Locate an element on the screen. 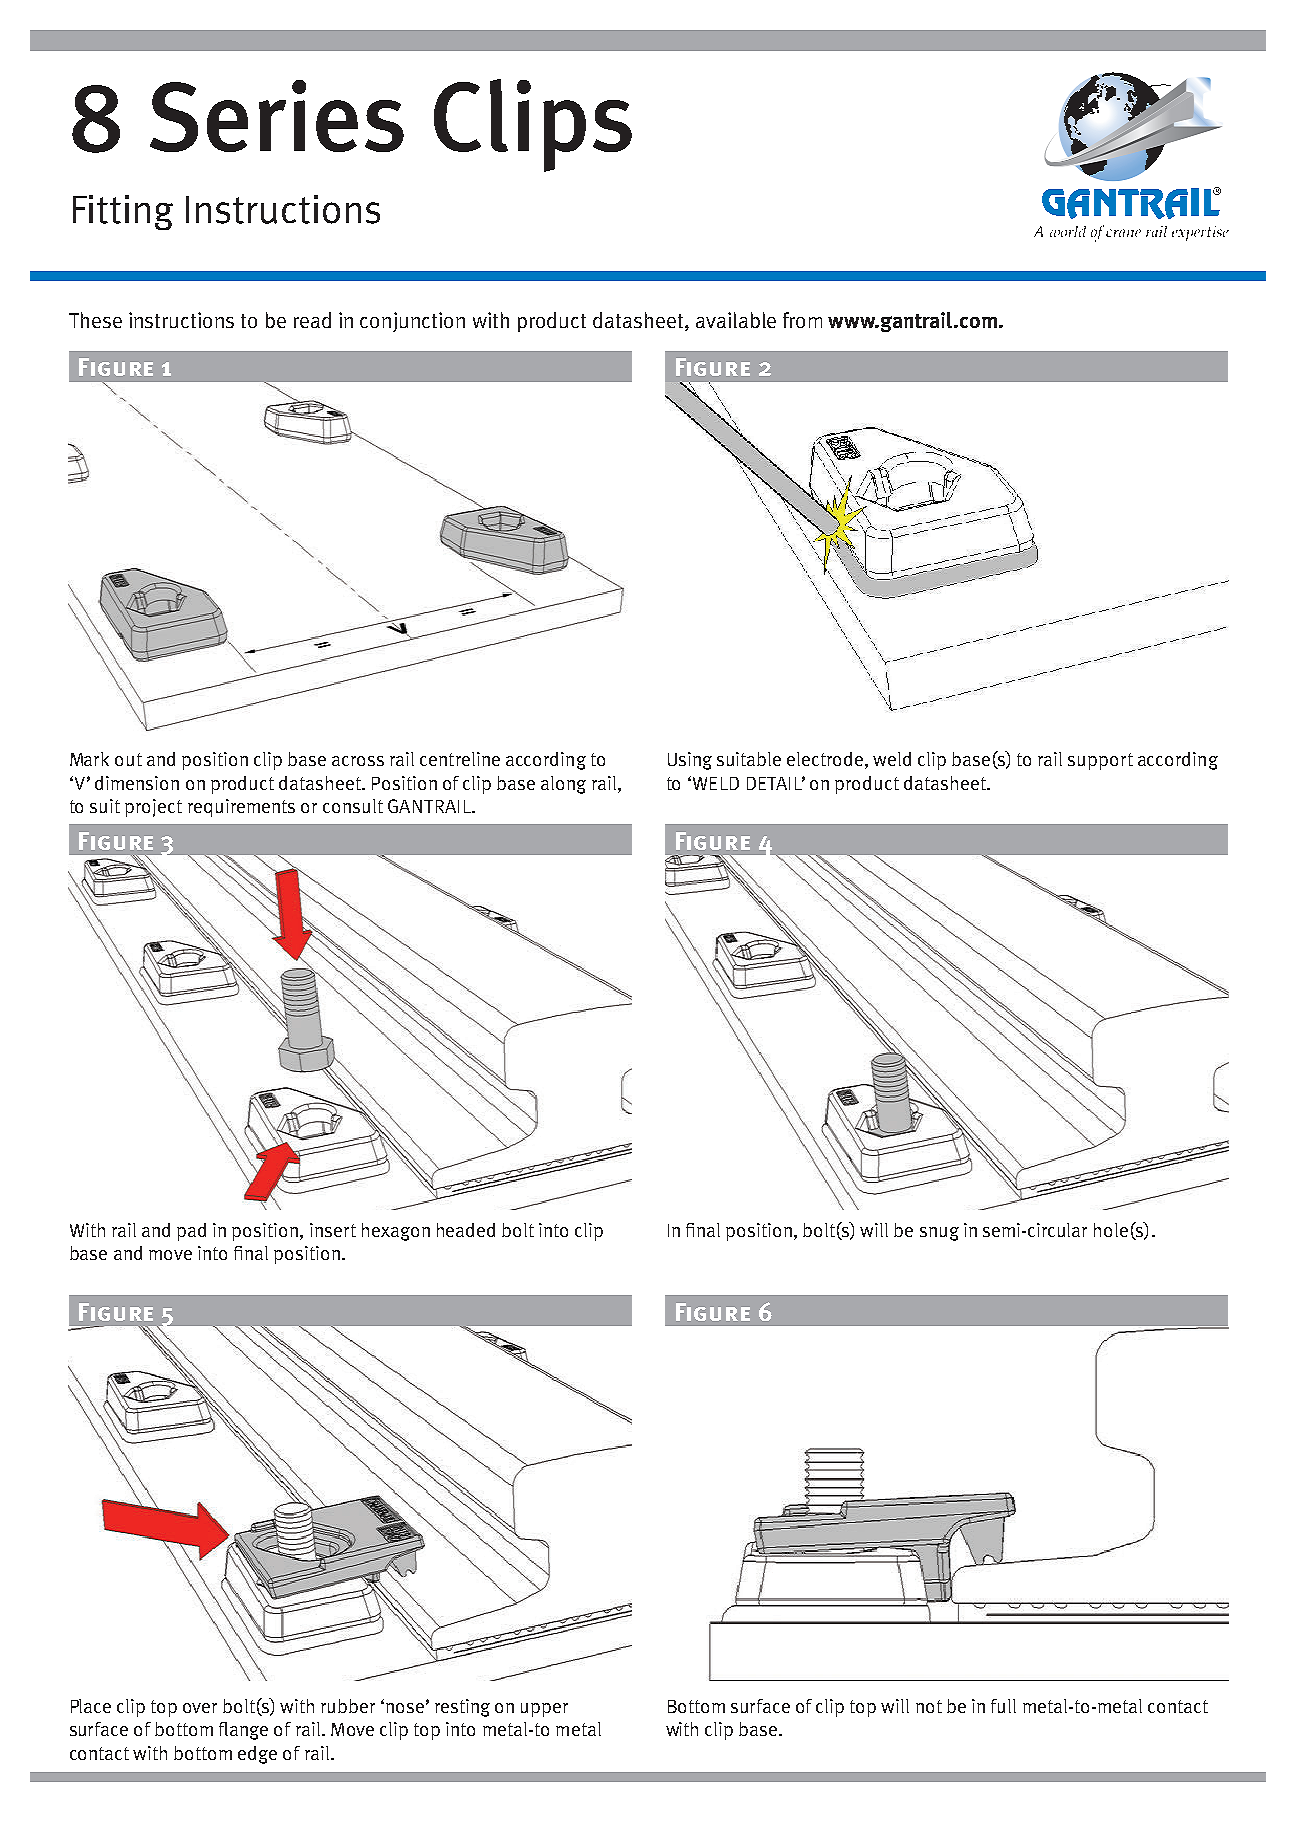 Image resolution: width=1297 pixels, height=1834 pixels. pad is located at coordinates (191, 1232).
